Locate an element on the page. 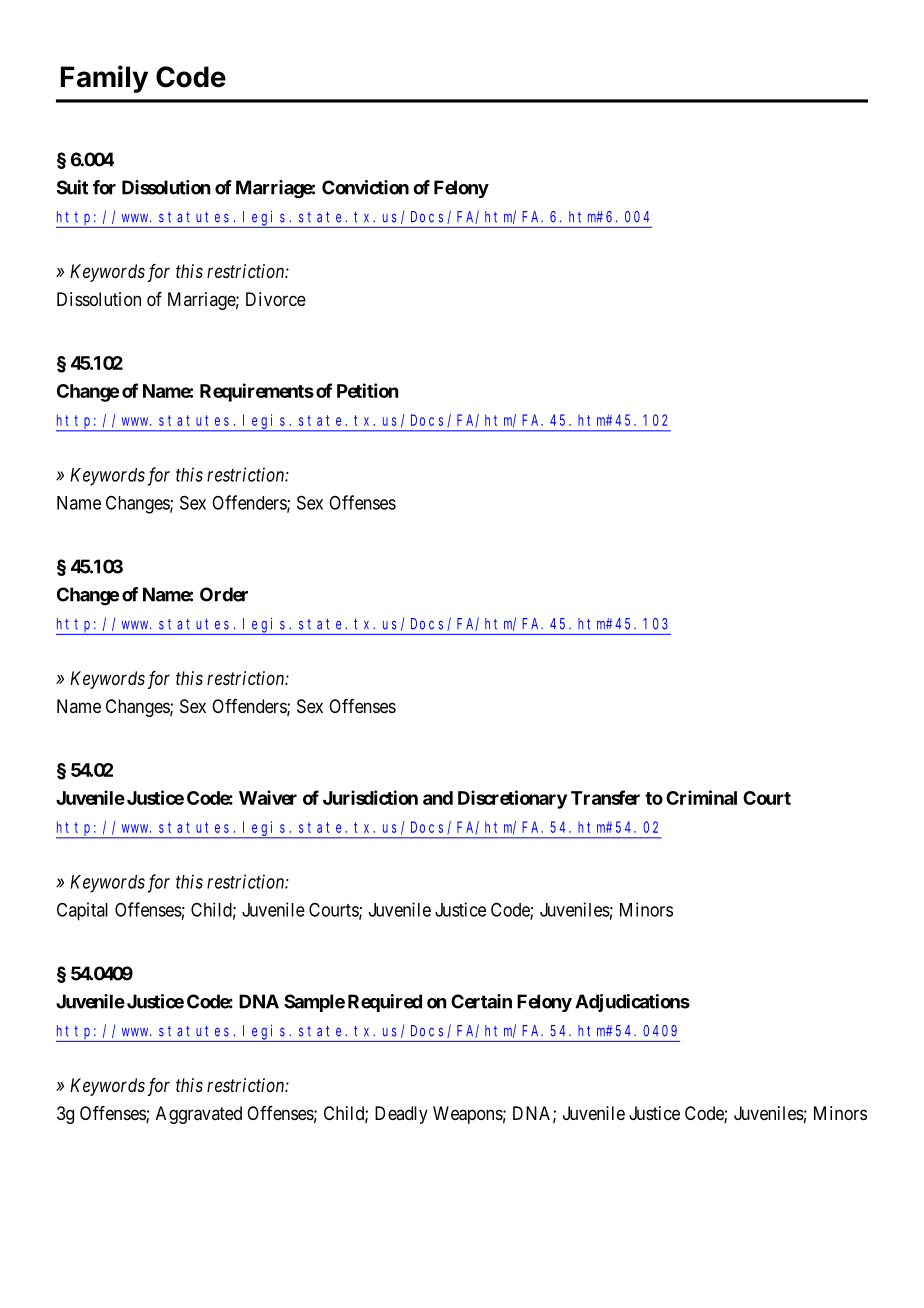 The image size is (924, 1308). Waiver is located at coordinates (268, 797).
